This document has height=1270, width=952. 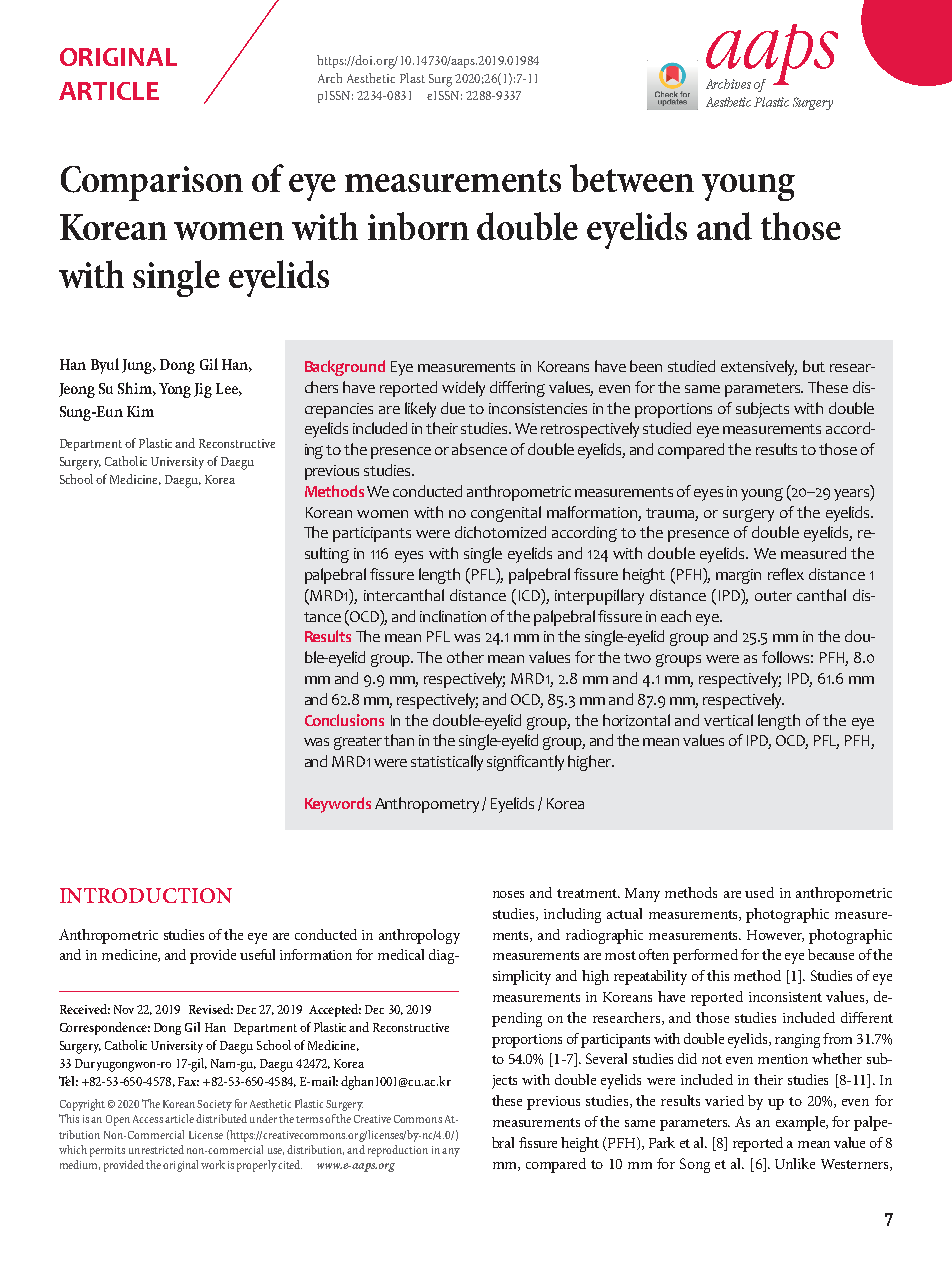 What do you see at coordinates (398, 1151) in the document?
I see `reproduction` at bounding box center [398, 1151].
